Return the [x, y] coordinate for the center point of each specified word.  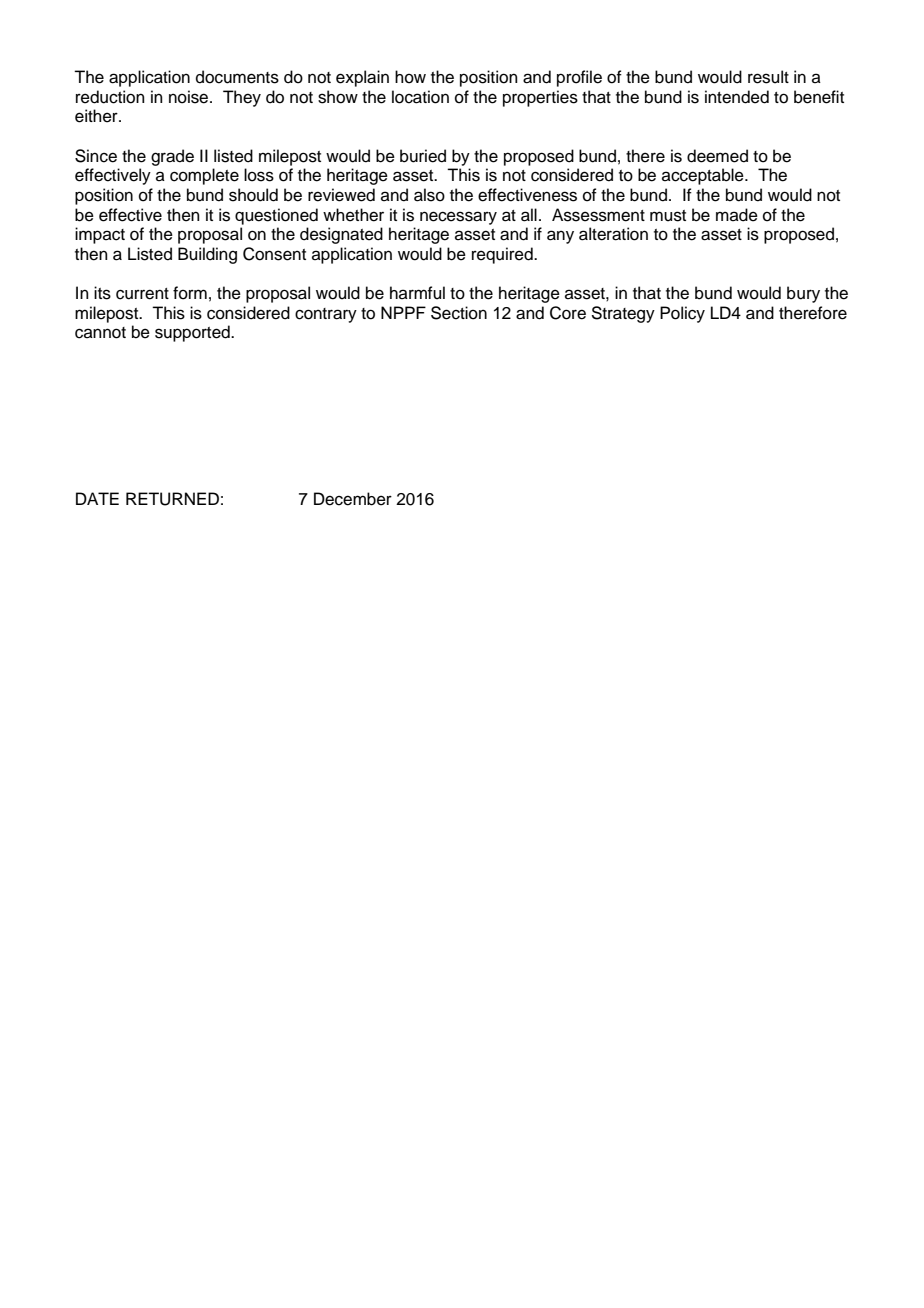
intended [737, 97]
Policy [682, 314]
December [353, 499]
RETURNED [172, 499]
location [420, 97]
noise [190, 97]
